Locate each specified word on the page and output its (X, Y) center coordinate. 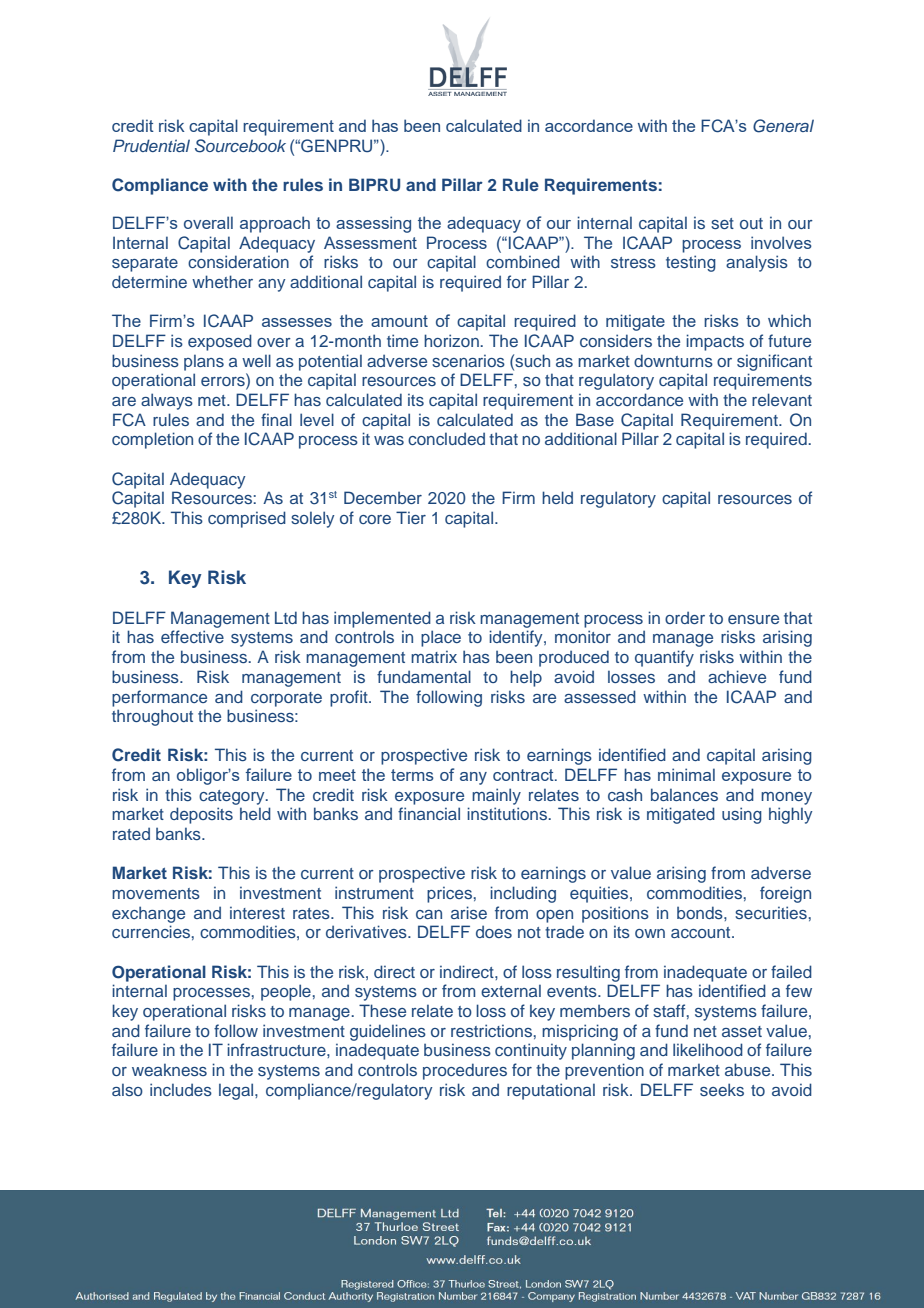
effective (192, 636)
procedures (465, 1071)
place (441, 638)
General (783, 126)
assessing (373, 224)
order (685, 617)
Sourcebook (240, 146)
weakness (169, 1069)
